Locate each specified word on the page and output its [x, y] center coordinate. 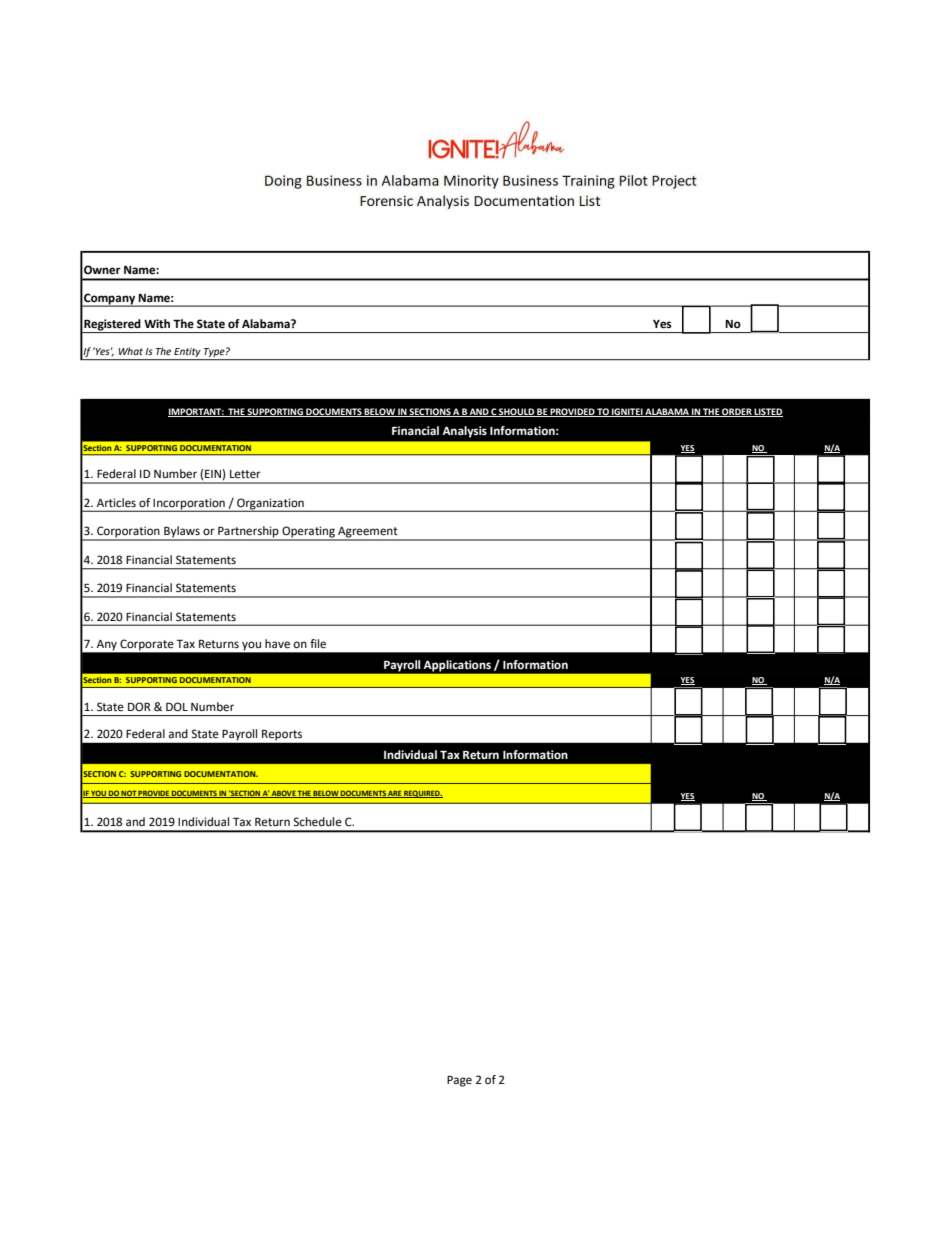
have [277, 644]
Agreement [368, 533]
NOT [129, 794]
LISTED [768, 412]
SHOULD [516, 412]
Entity [188, 354]
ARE [395, 794]
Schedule [318, 822]
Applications [457, 666]
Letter [245, 474]
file [318, 644]
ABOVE [283, 794]
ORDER [737, 412]
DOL [177, 707]
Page [459, 1081]
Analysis [464, 432]
